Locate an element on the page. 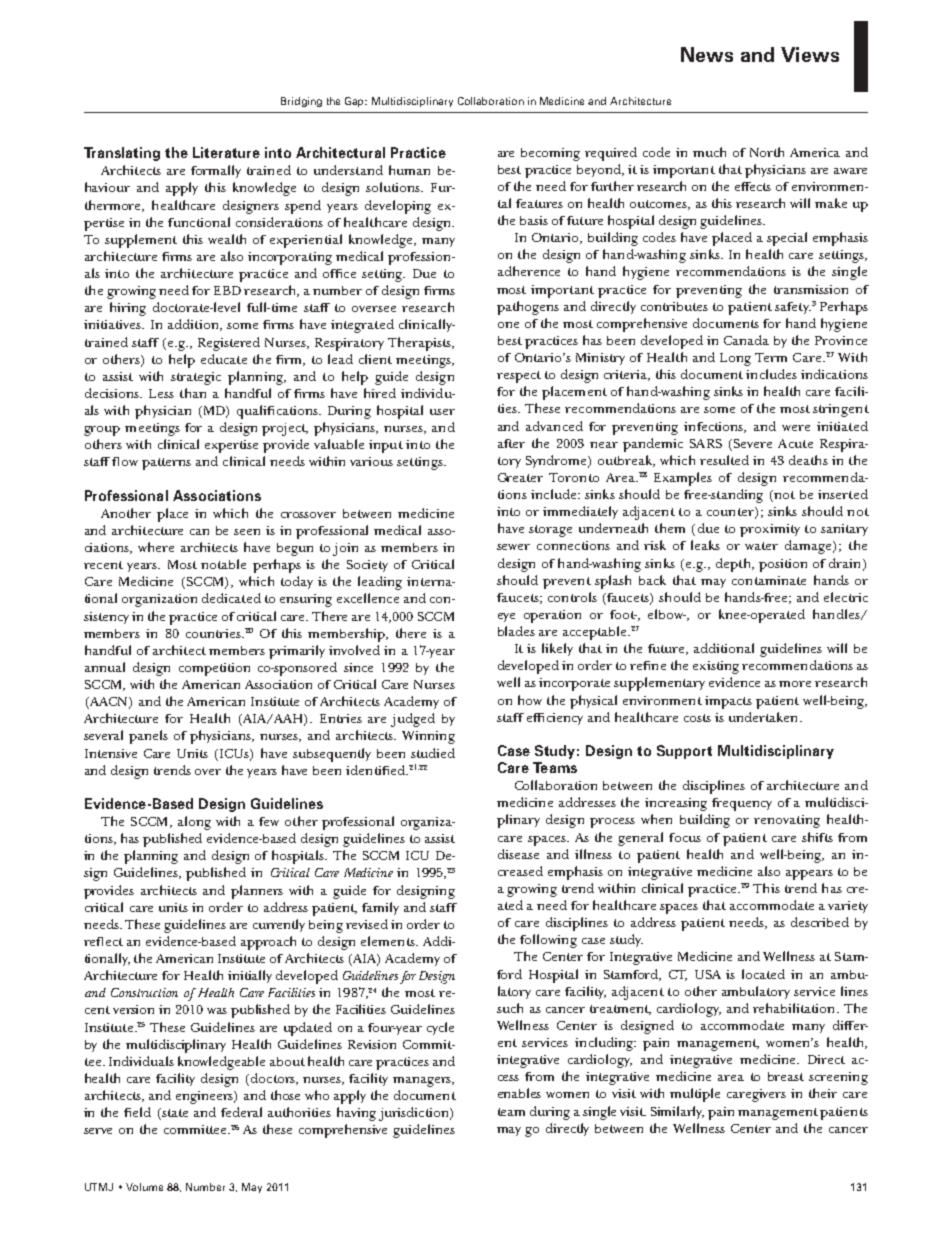 The height and width of the image is (1233, 952). disease is located at coordinates (518, 854).
